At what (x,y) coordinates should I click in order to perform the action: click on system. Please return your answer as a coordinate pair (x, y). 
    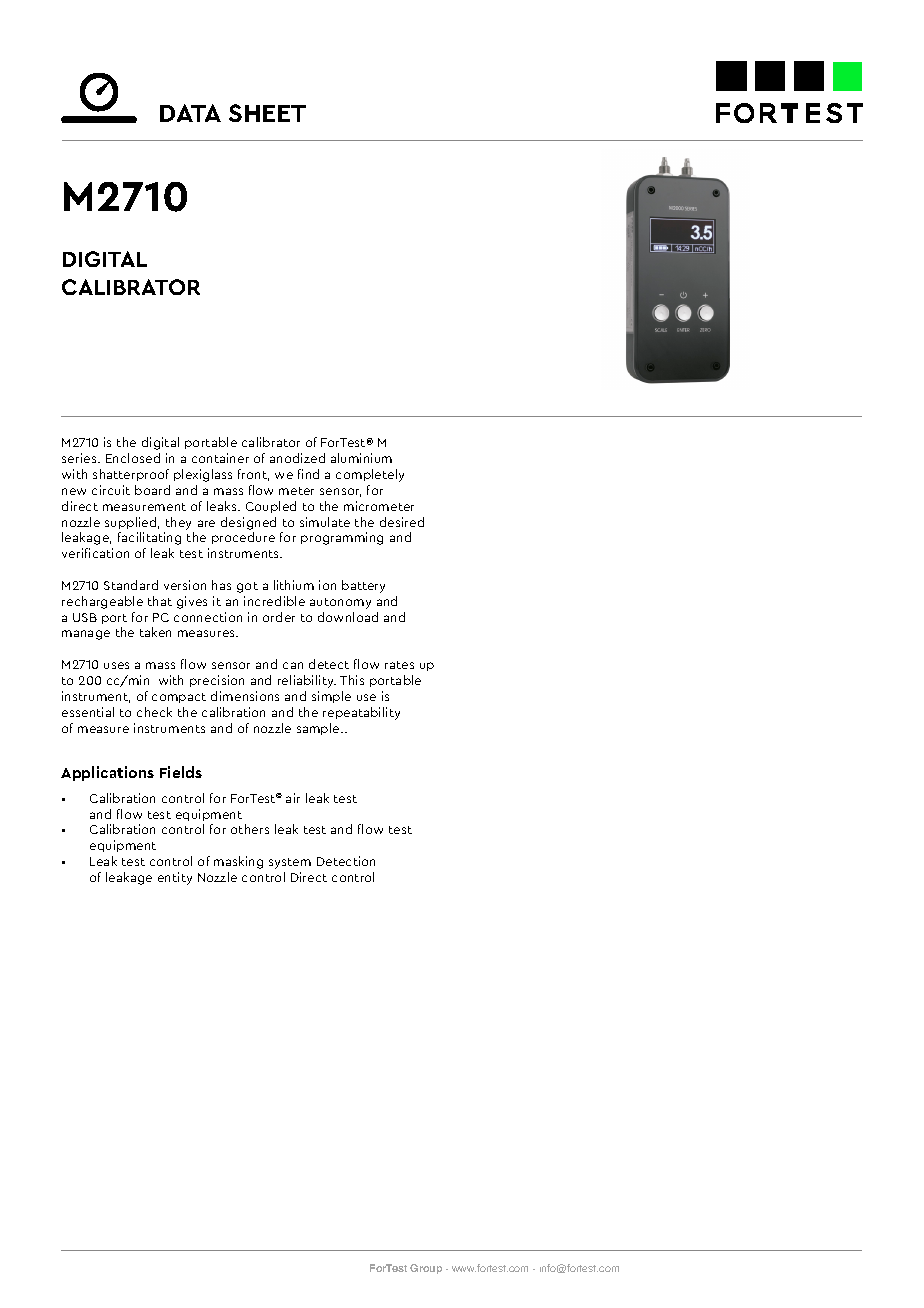
    Looking at the image, I should click on (290, 863).
